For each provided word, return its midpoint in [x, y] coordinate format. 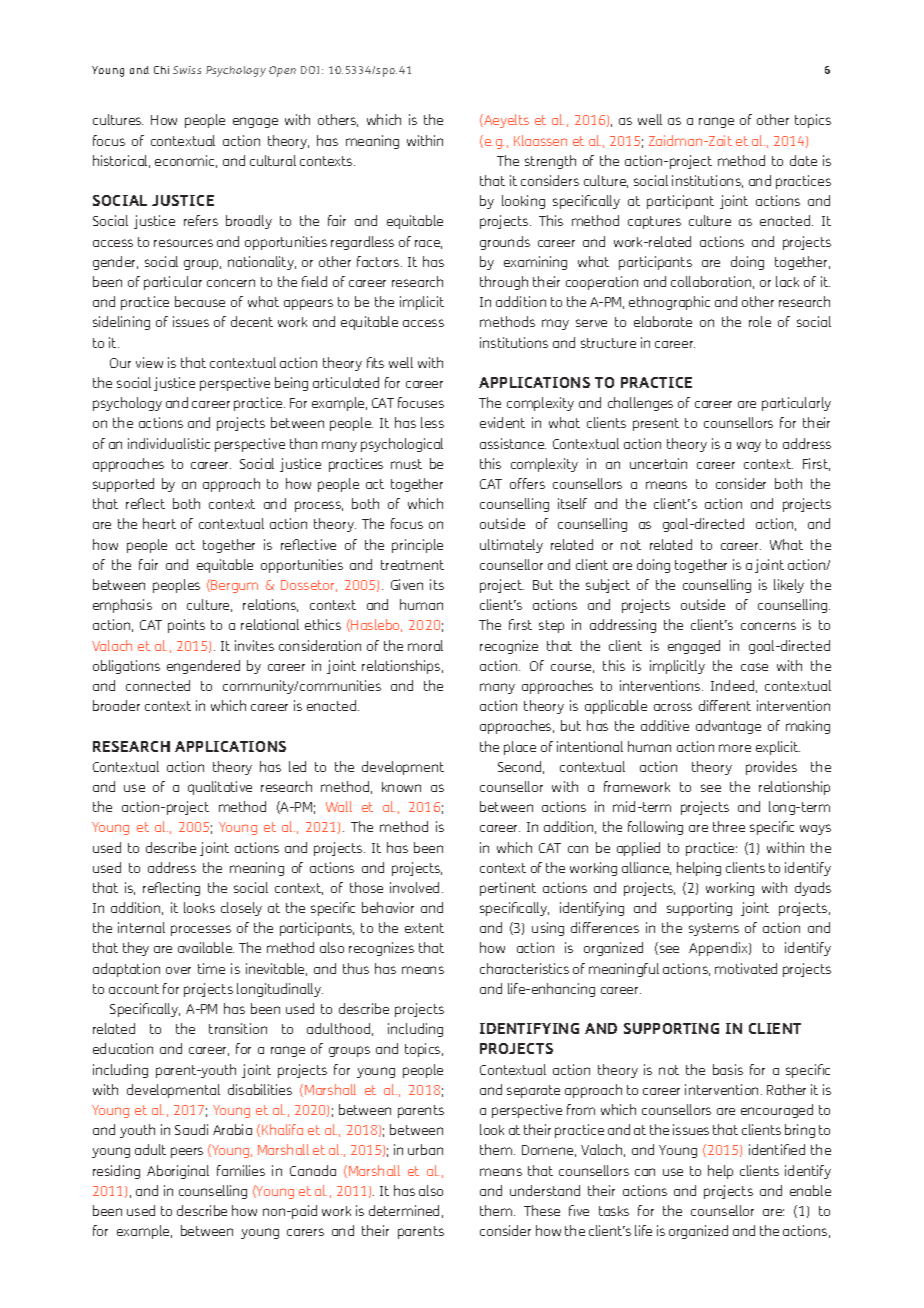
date [803, 160]
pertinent [508, 889]
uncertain [658, 463]
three [729, 826]
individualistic [169, 443]
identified [777, 1149]
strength [550, 162]
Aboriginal [178, 1172]
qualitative [220, 788]
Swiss [187, 70]
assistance [513, 443]
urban [425, 1149]
